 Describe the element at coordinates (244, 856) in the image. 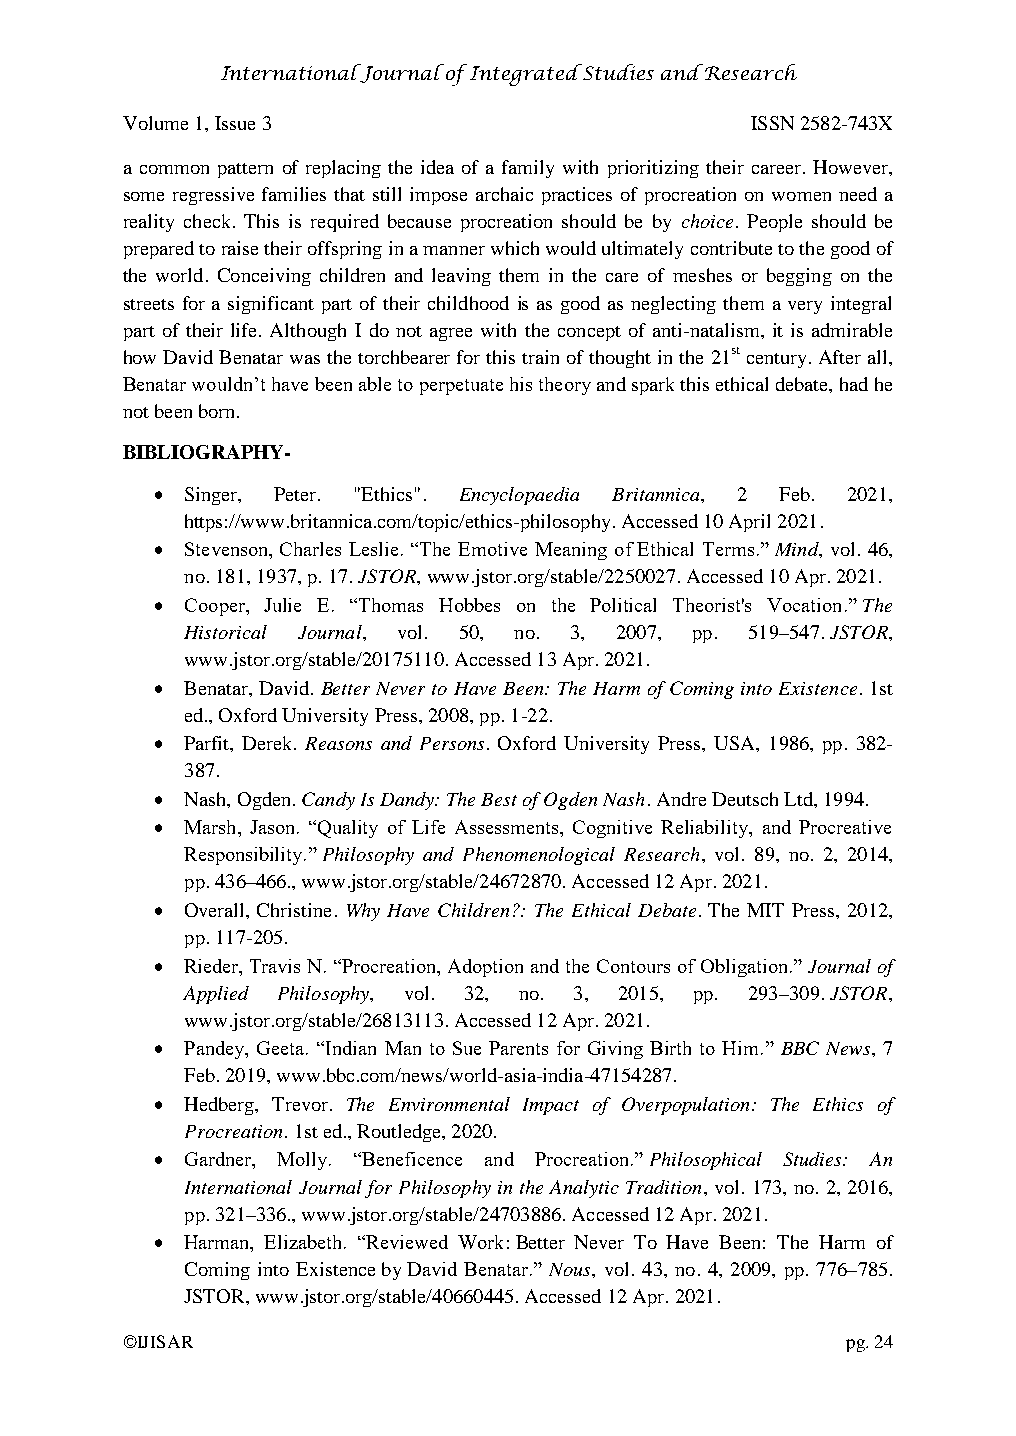

I see `Responsibility` at that location.
